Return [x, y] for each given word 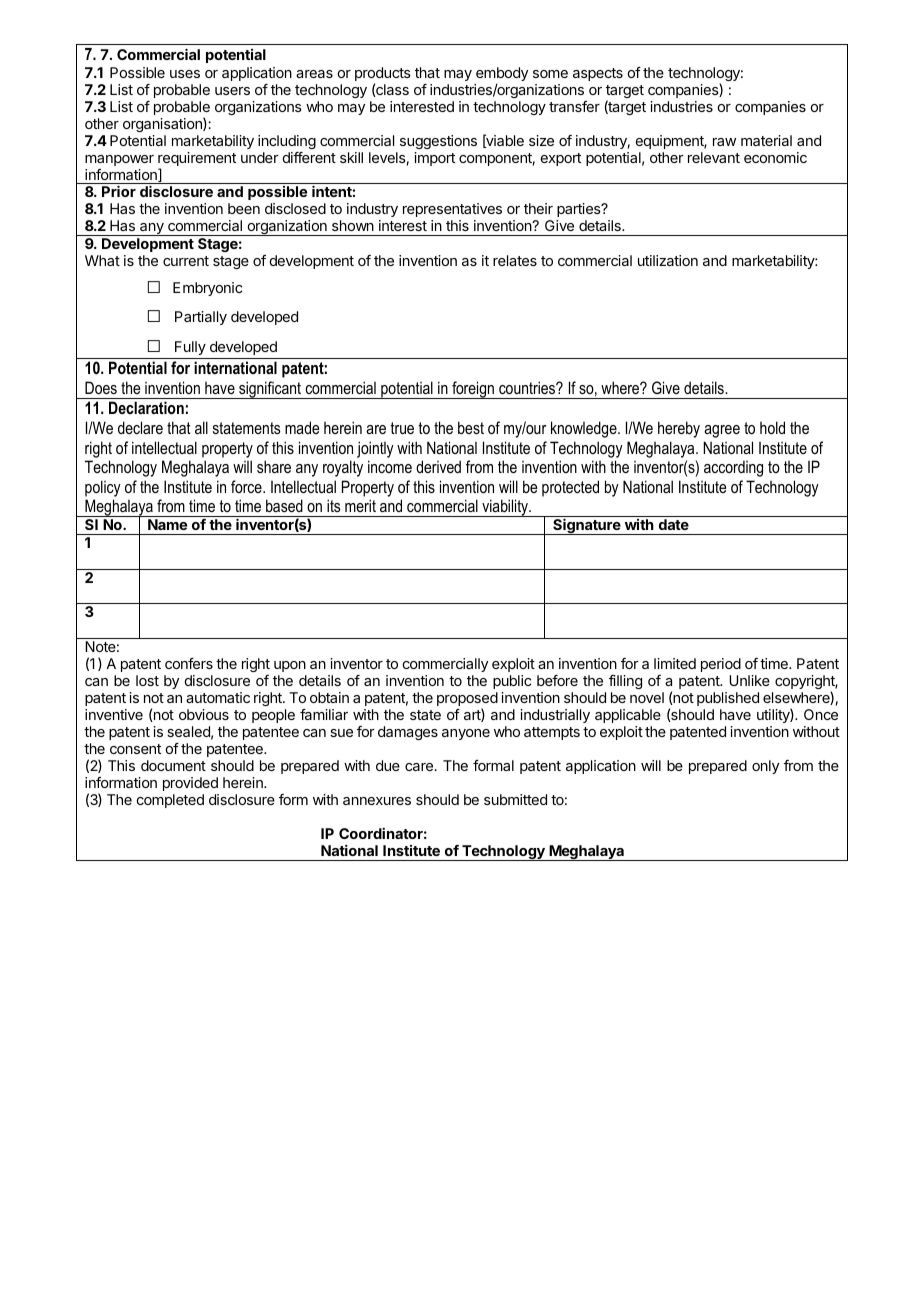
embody [502, 74]
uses [185, 74]
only [765, 767]
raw [724, 142]
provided [190, 784]
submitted [515, 799]
